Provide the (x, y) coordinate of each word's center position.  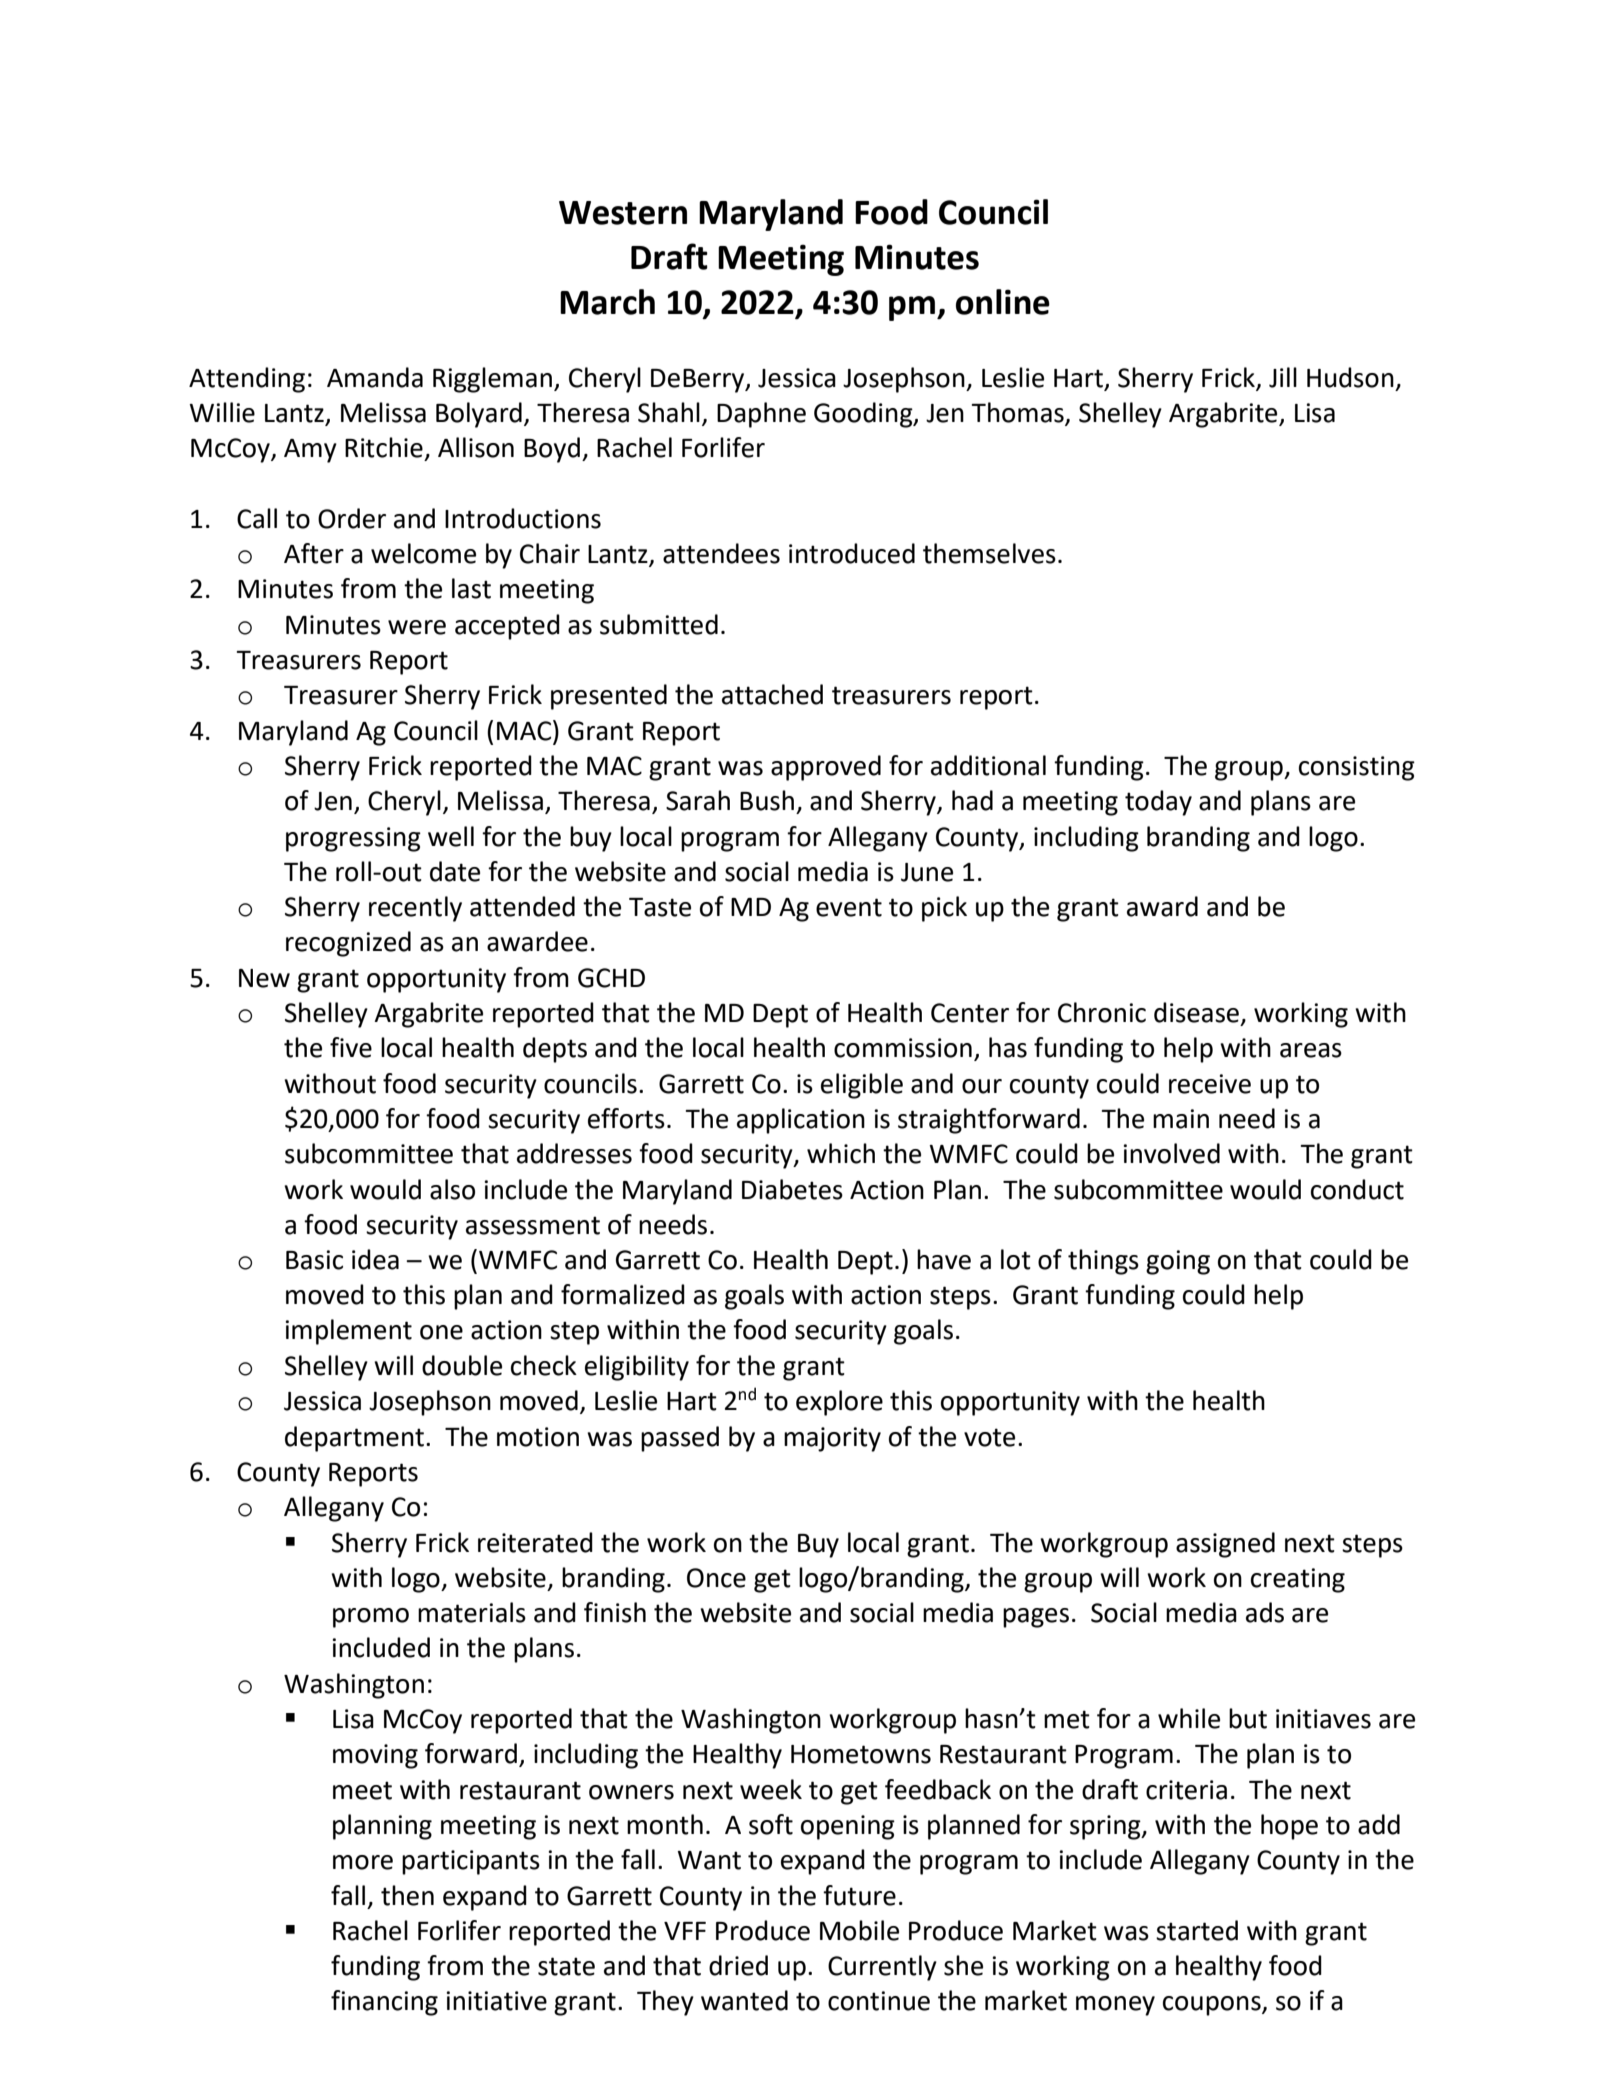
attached (772, 694)
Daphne (761, 415)
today (1158, 803)
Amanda (375, 377)
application (801, 1121)
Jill (1283, 377)
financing (384, 2003)
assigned (1225, 1545)
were (417, 627)
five (351, 1047)
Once (716, 1578)
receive (1210, 1084)
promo (371, 1618)
